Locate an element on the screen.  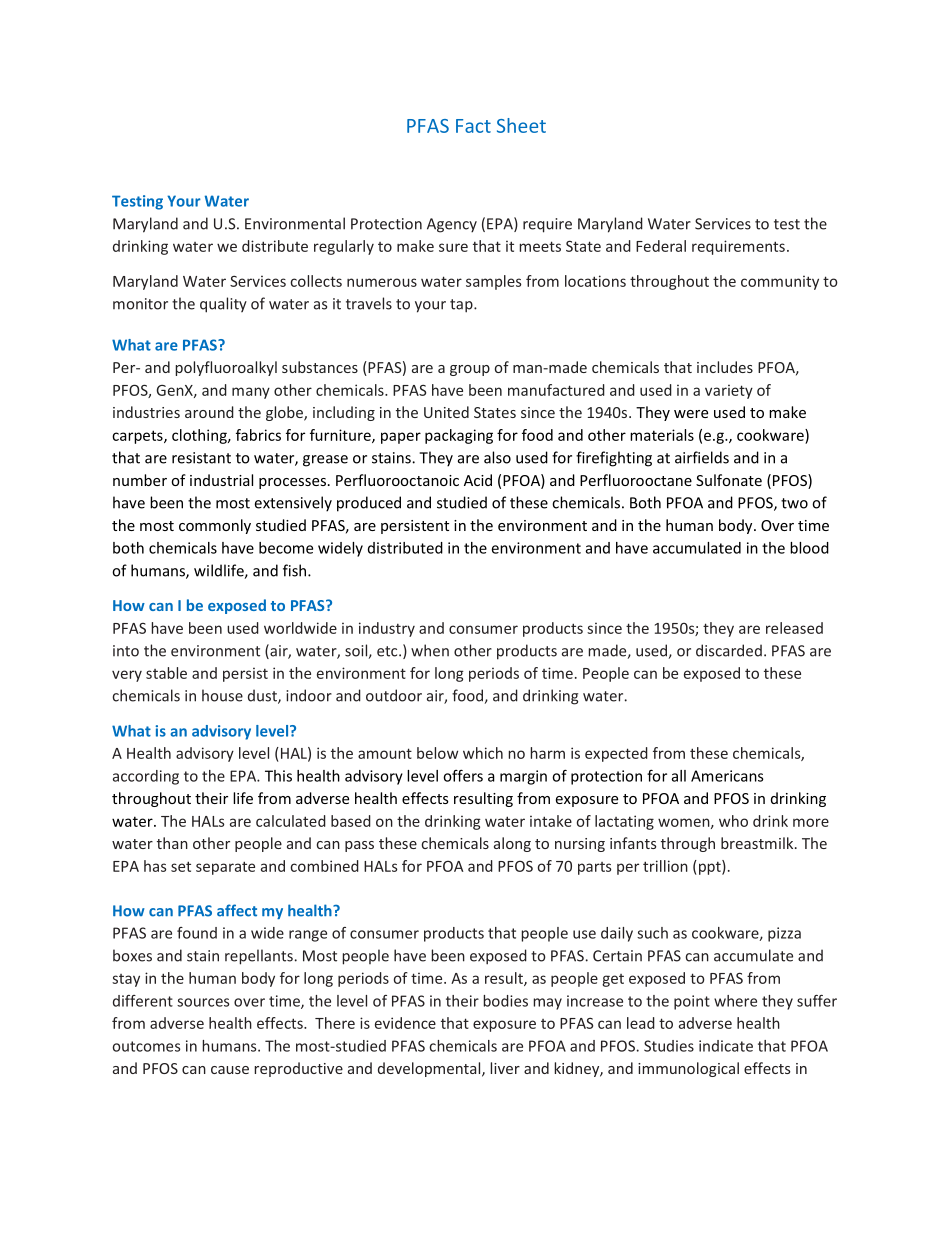
Federal is located at coordinates (661, 246).
